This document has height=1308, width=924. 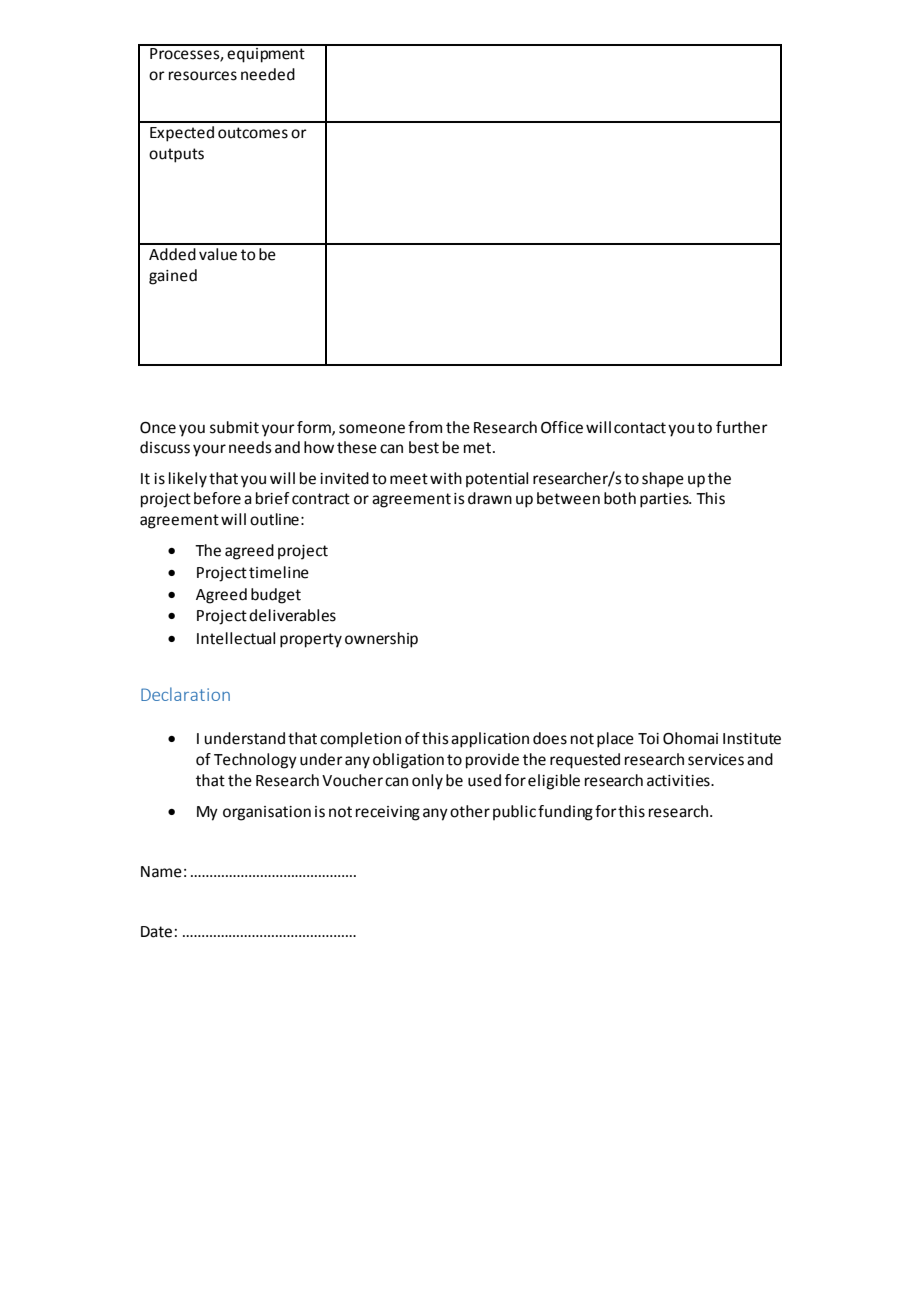 I want to click on parties, so click(x=665, y=500).
